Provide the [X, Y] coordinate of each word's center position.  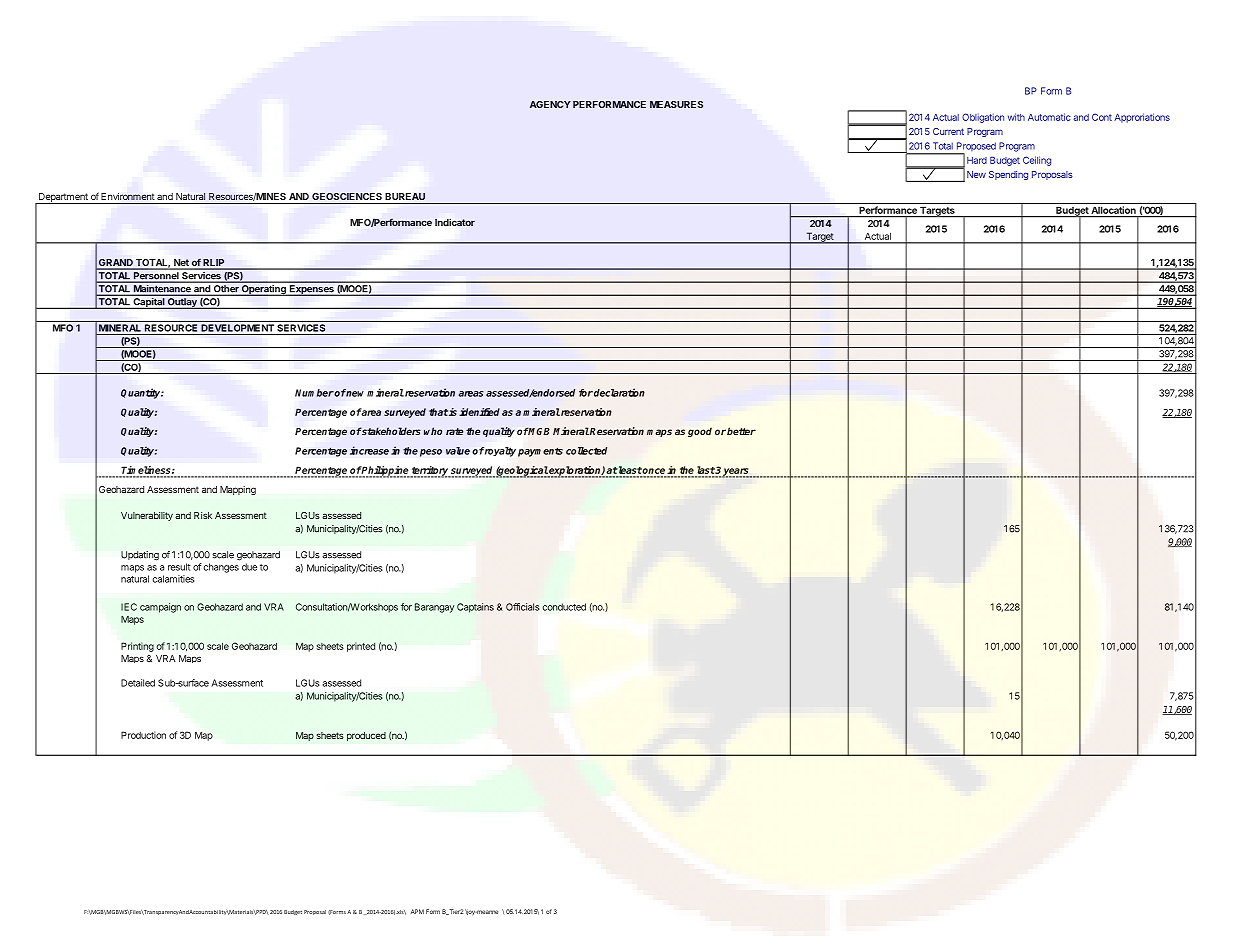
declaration [619, 392]
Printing [137, 647]
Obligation [983, 118]
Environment [127, 196]
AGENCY [550, 104]
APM [417, 911]
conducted [564, 607]
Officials [522, 607]
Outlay [182, 303]
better [741, 431]
